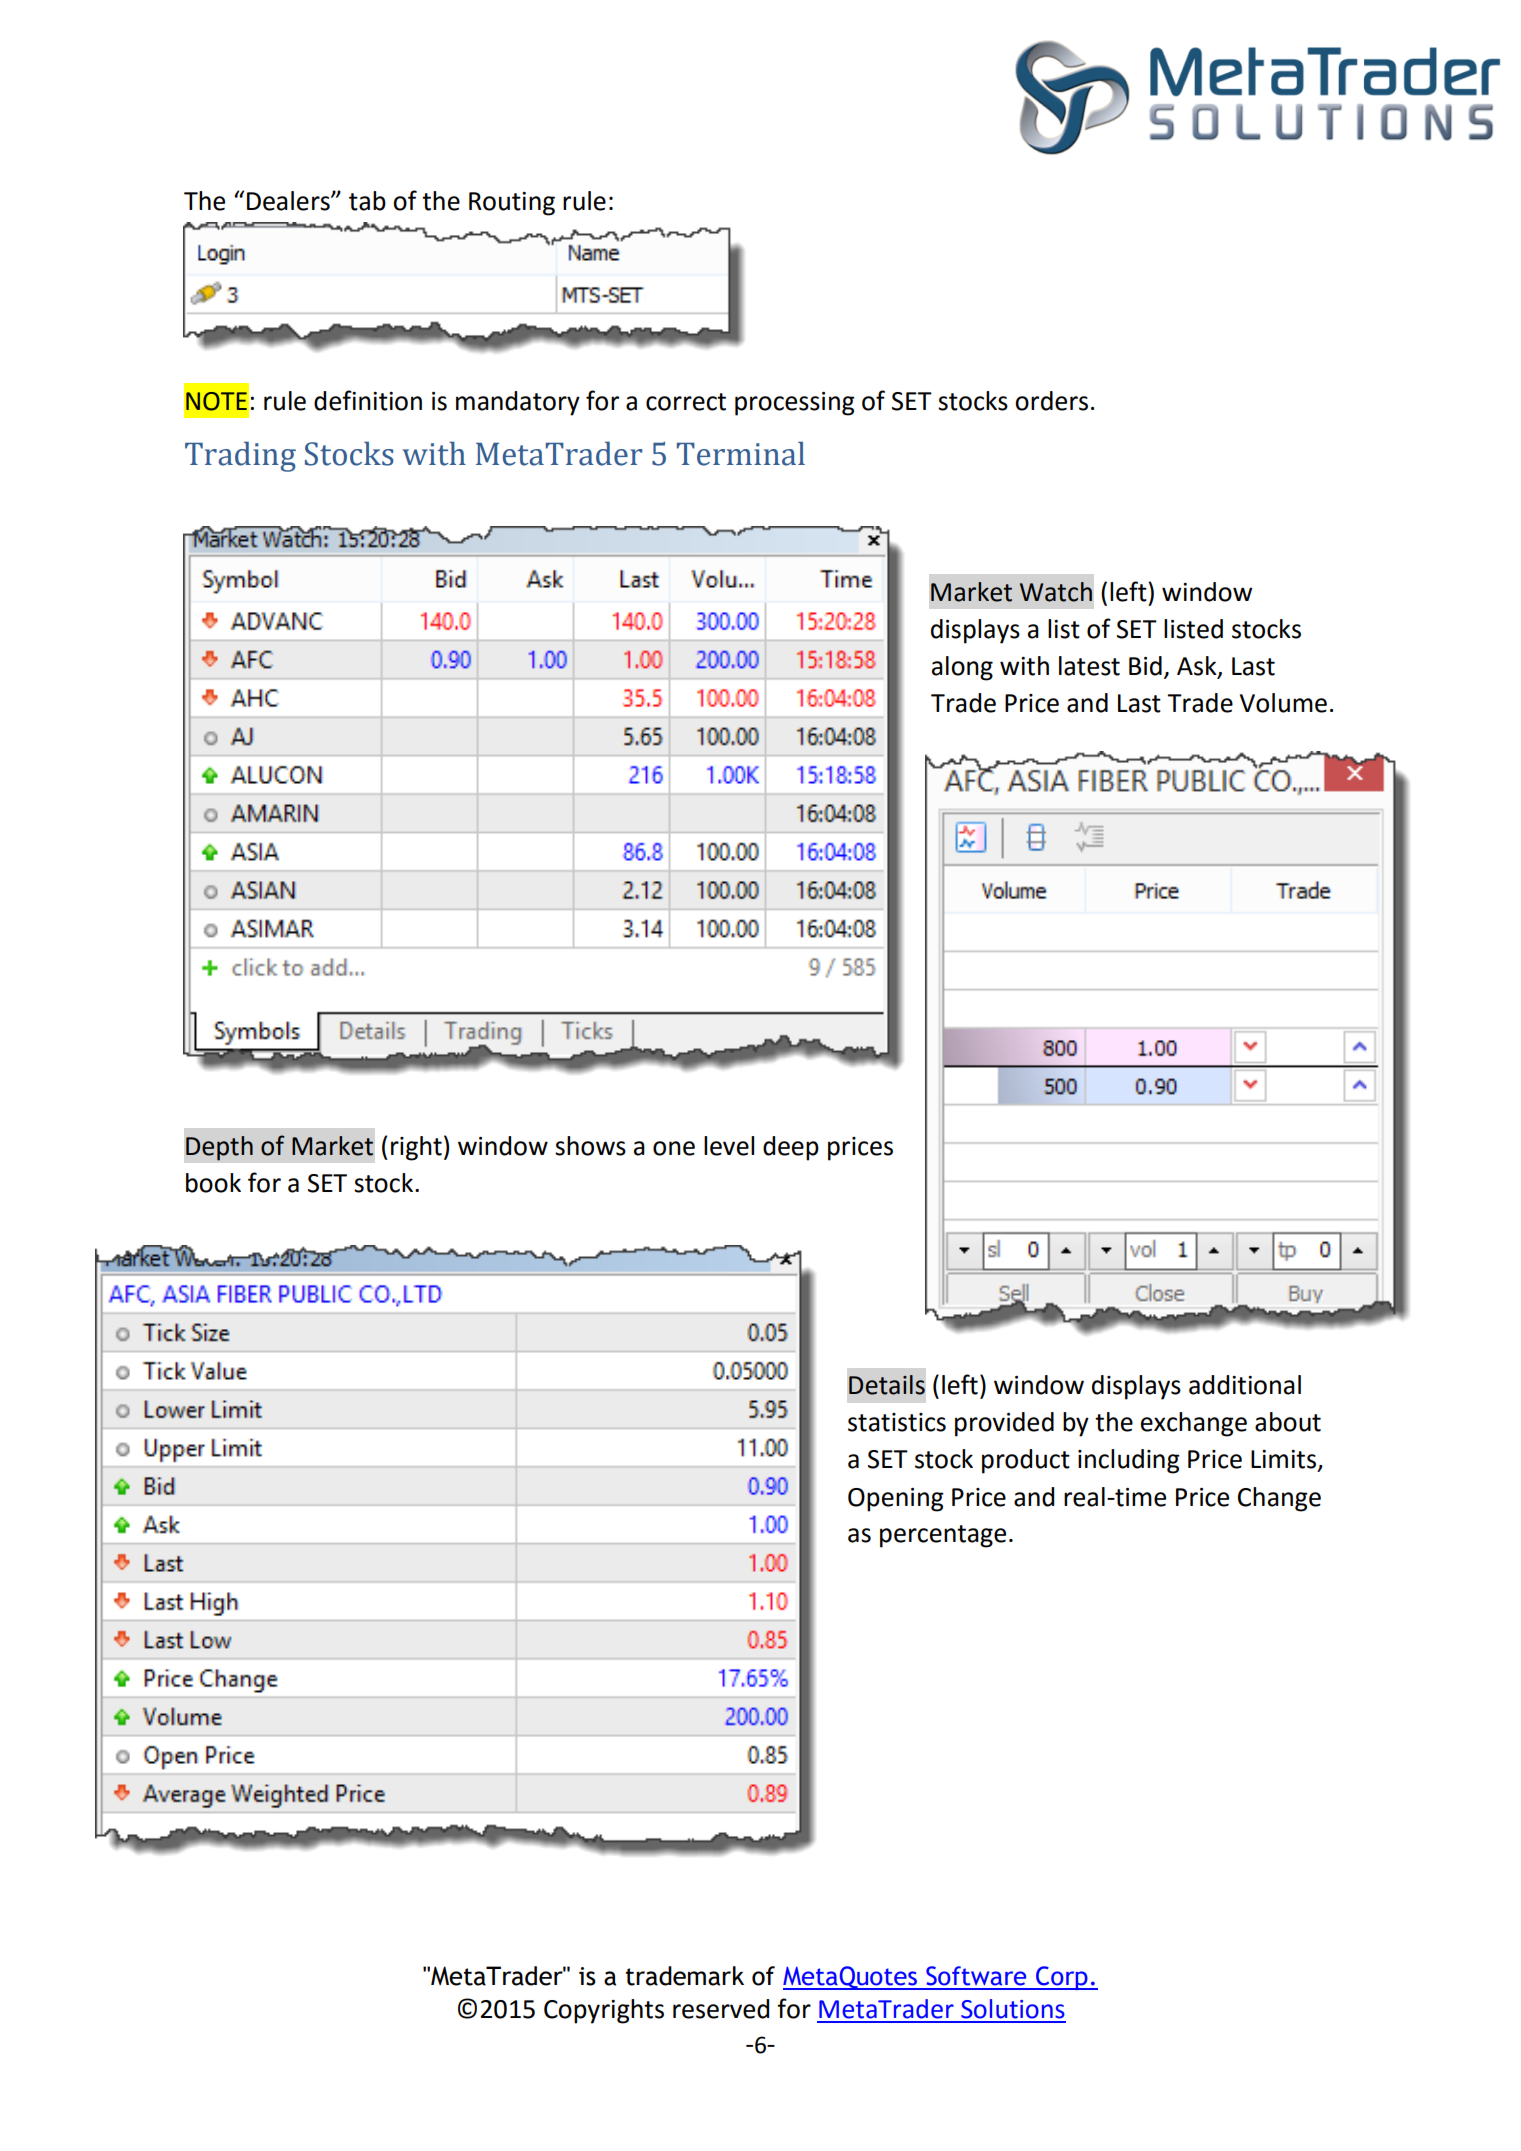  I want to click on percentage, so click(943, 1536).
